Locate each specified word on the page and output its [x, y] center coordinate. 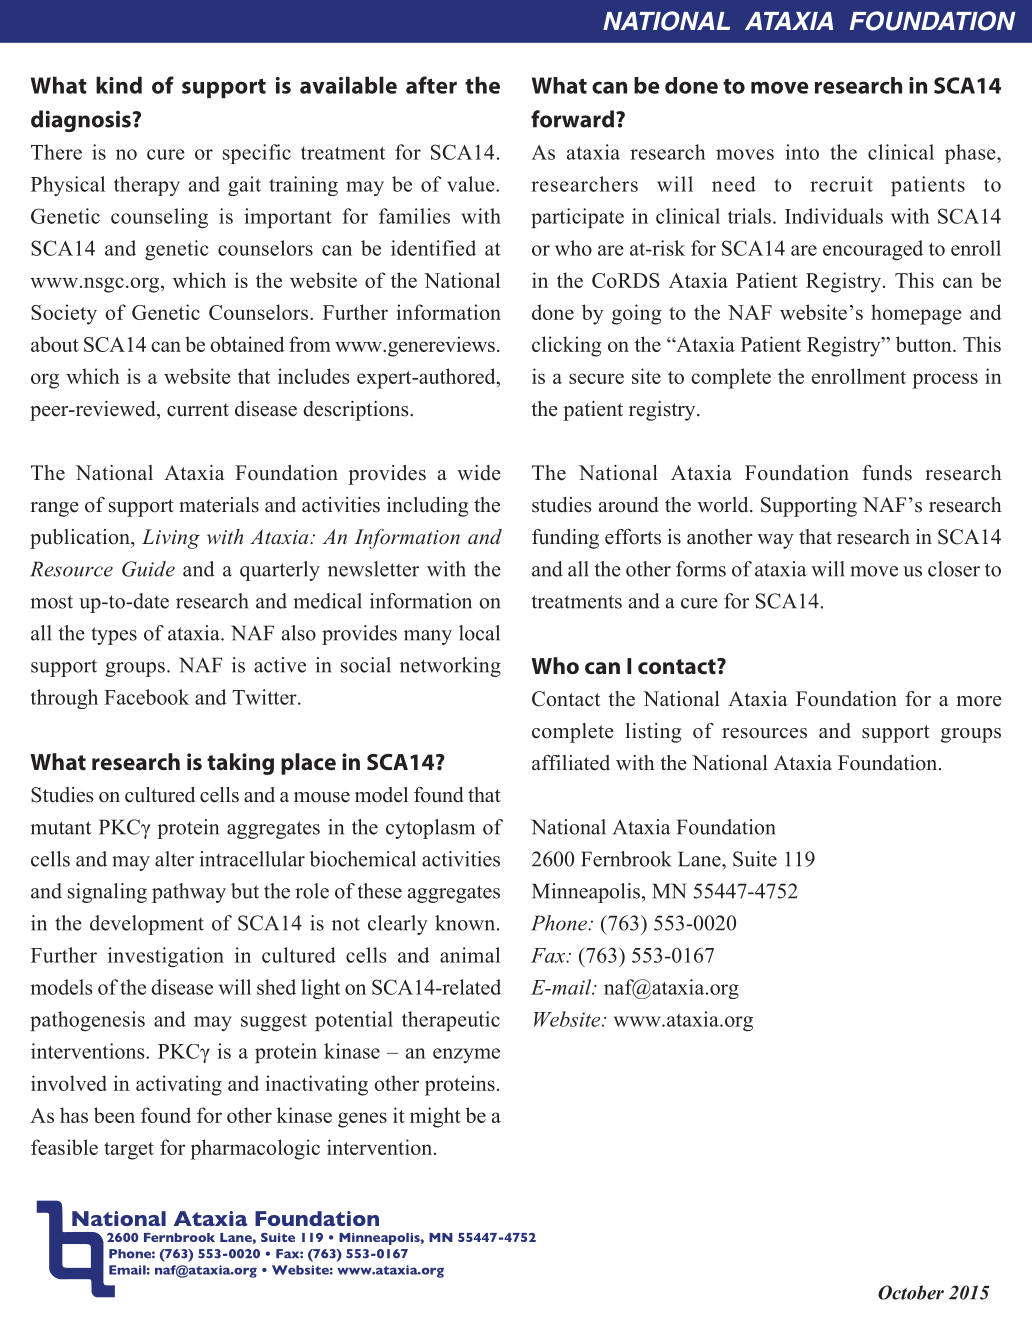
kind [119, 85]
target [129, 1151]
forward [572, 119]
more [979, 701]
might [435, 1117]
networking [450, 667]
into [802, 152]
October [911, 1292]
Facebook [146, 697]
